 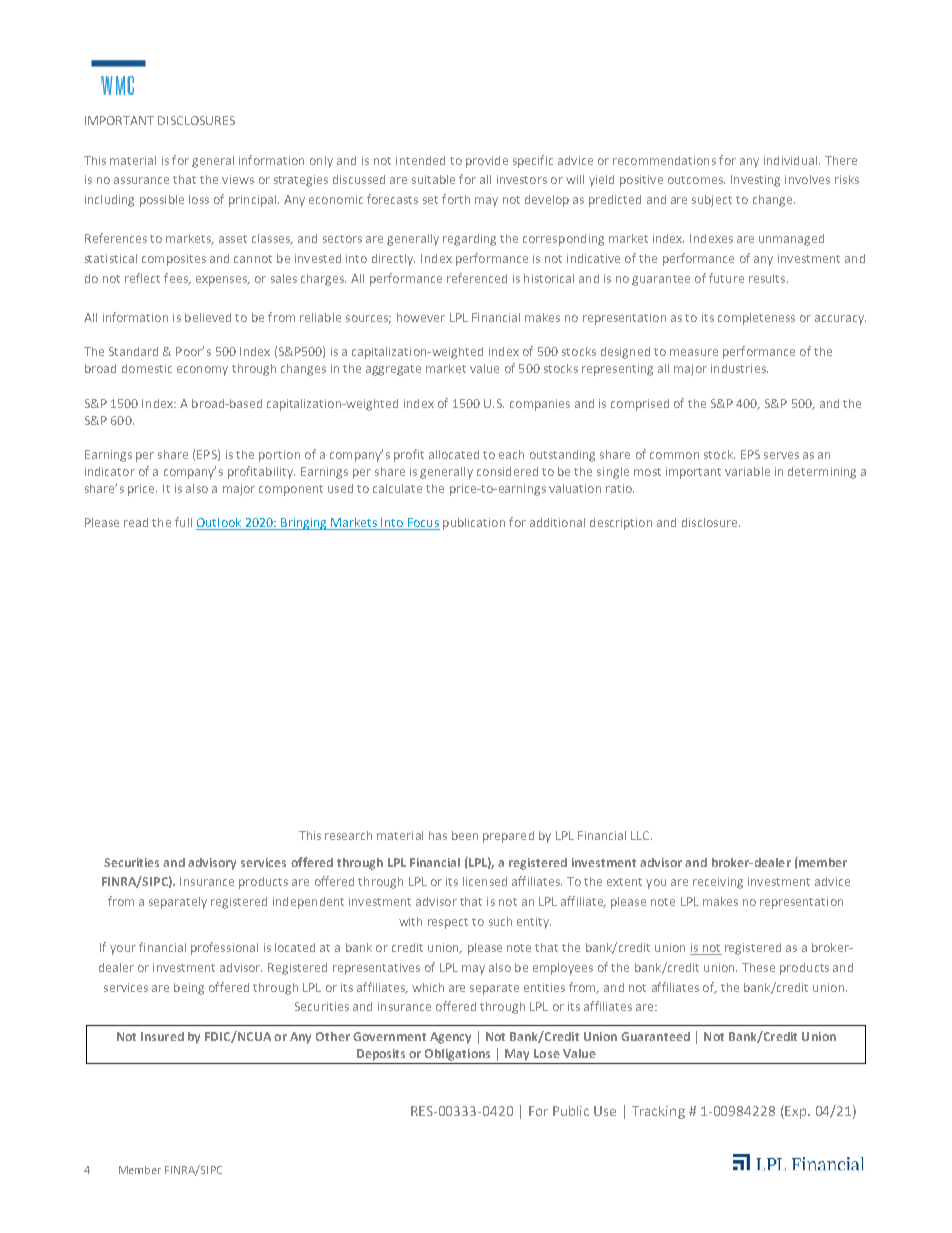 I want to click on full, so click(x=183, y=522).
